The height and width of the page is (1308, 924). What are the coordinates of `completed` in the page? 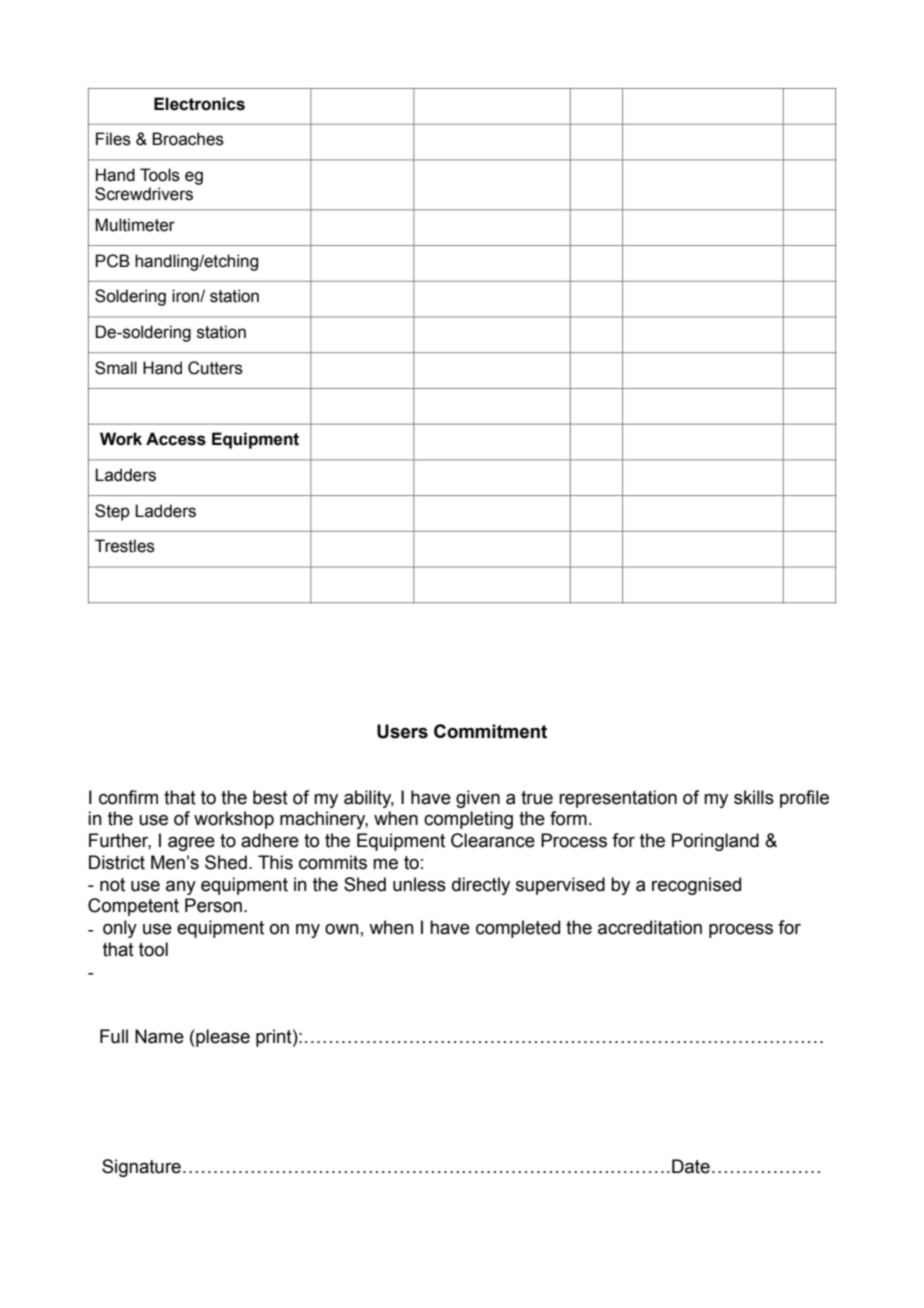 It's located at (518, 929).
